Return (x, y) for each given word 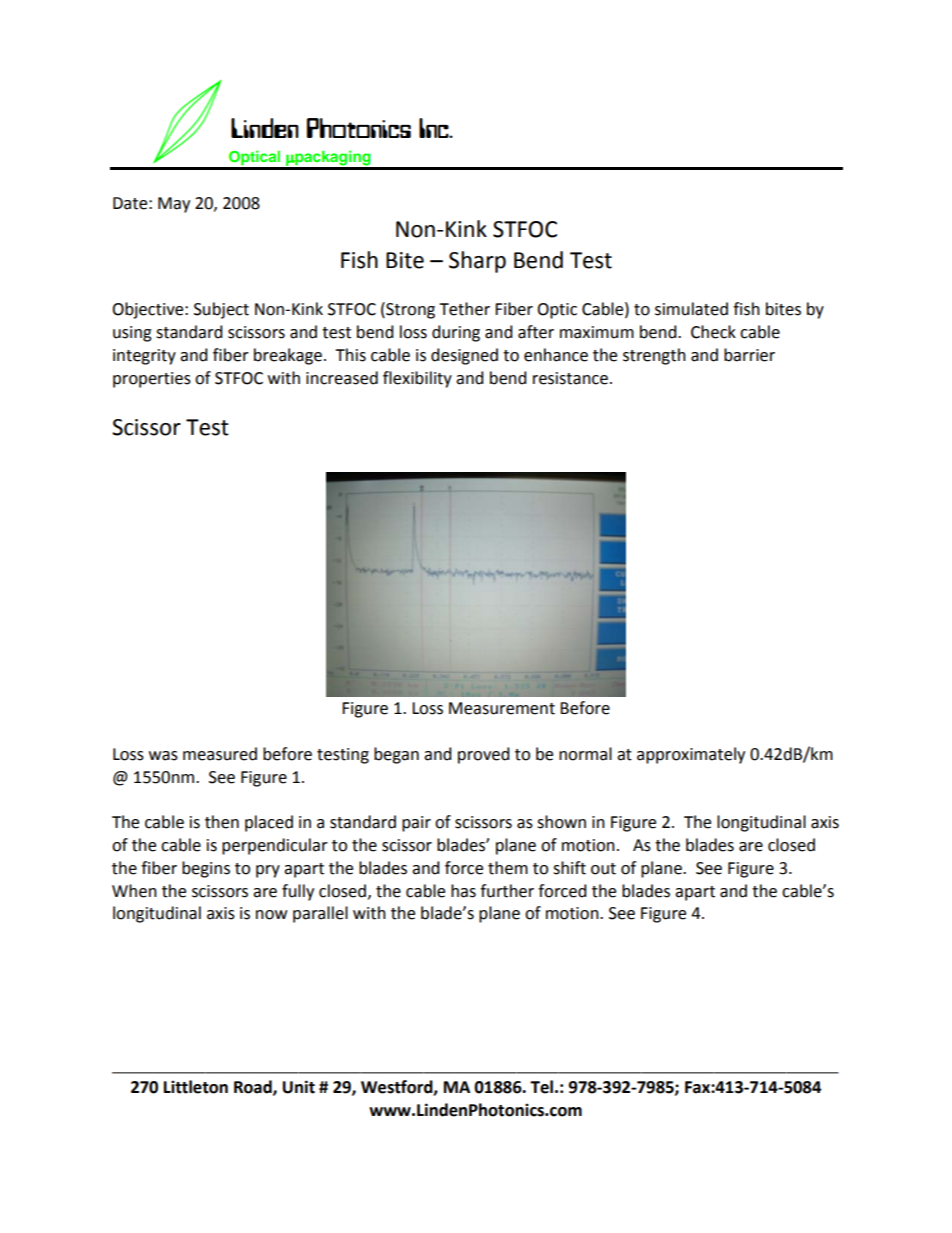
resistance (570, 378)
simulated (691, 309)
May (174, 205)
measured (220, 754)
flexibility (417, 379)
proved (484, 755)
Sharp (477, 262)
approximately (691, 755)
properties (152, 380)
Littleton (196, 1087)
